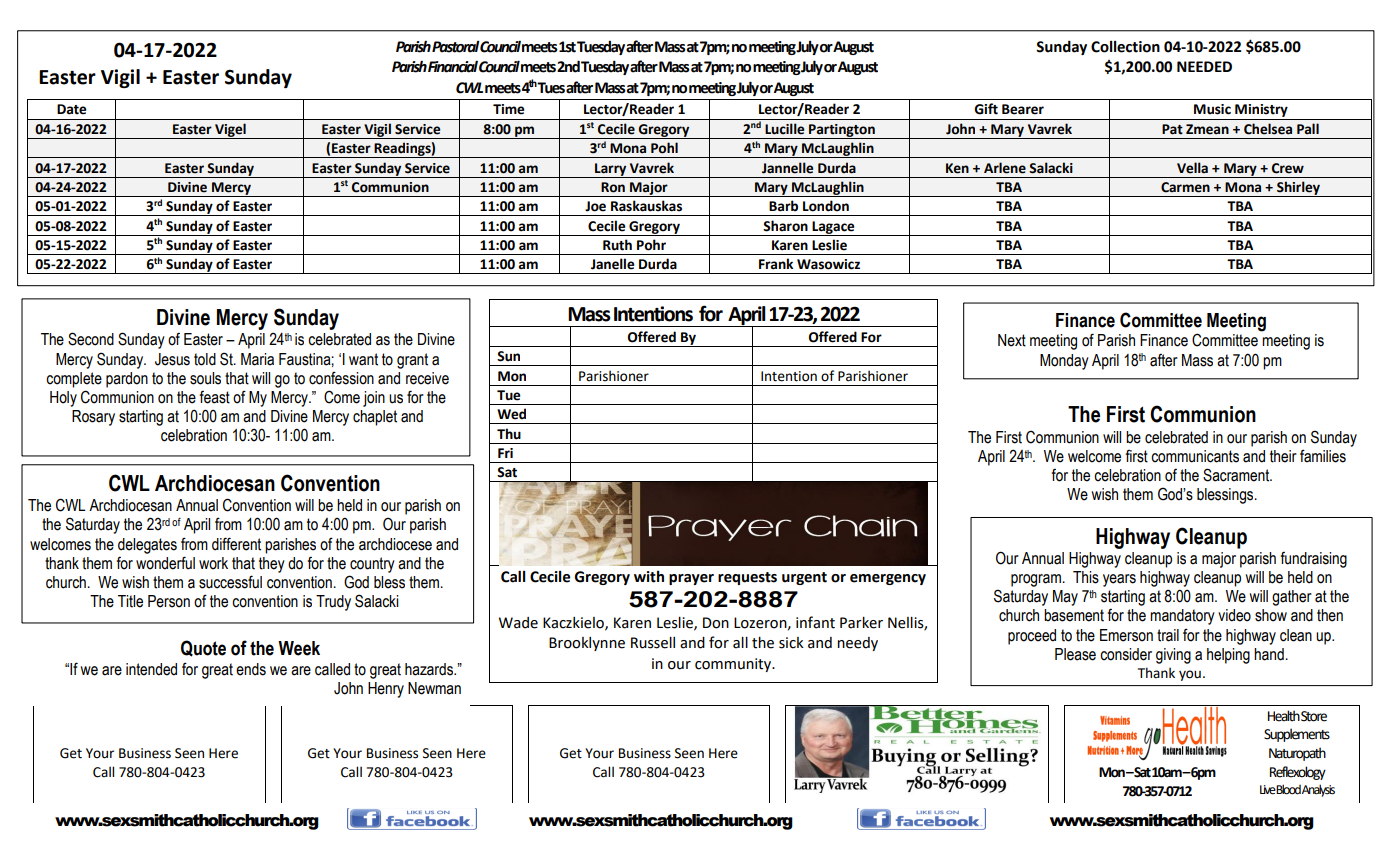 Image resolution: width=1400 pixels, height=850 pixels. What do you see at coordinates (1119, 580) in the screenshot?
I see `years` at bounding box center [1119, 580].
